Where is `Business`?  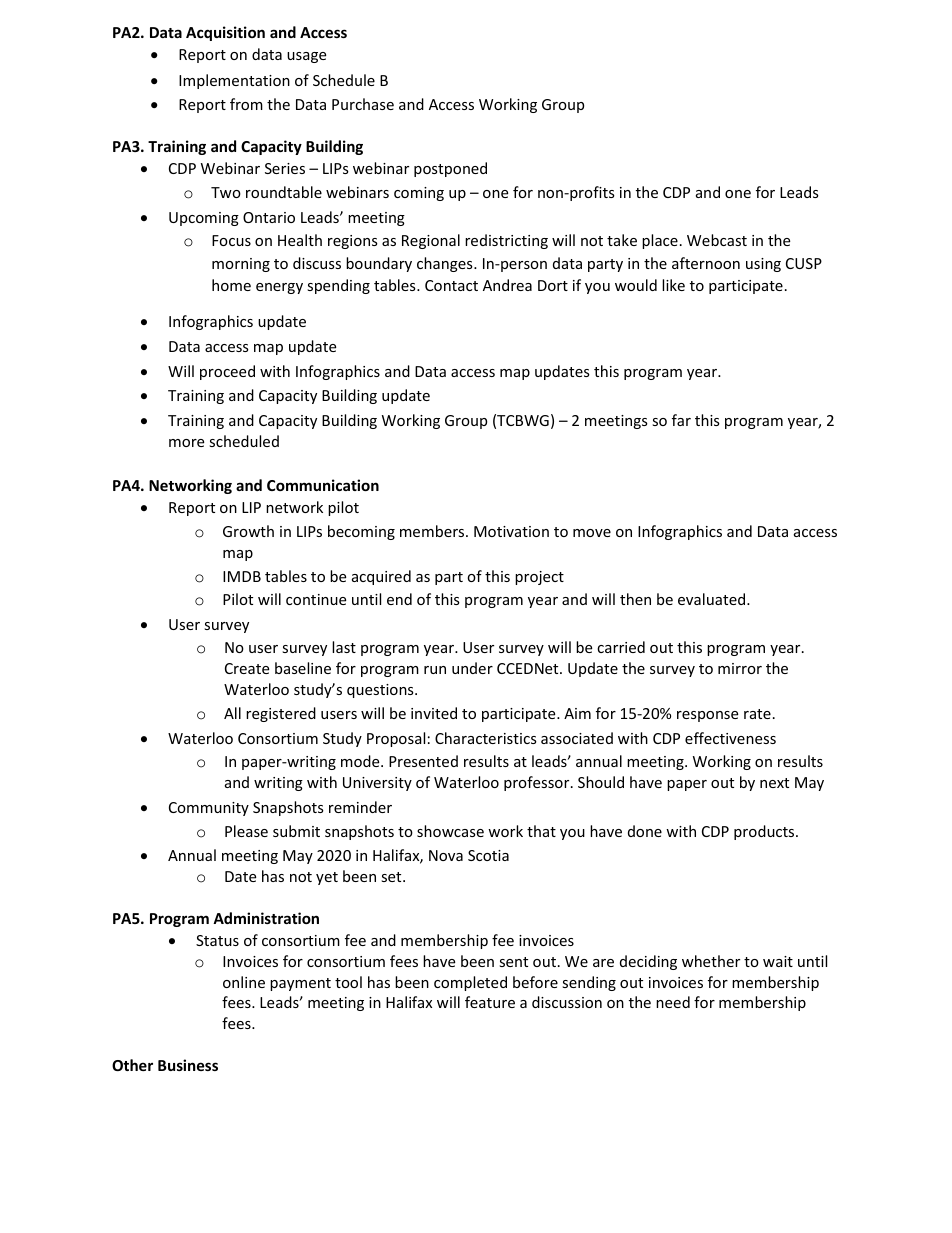 Business is located at coordinates (188, 1065).
